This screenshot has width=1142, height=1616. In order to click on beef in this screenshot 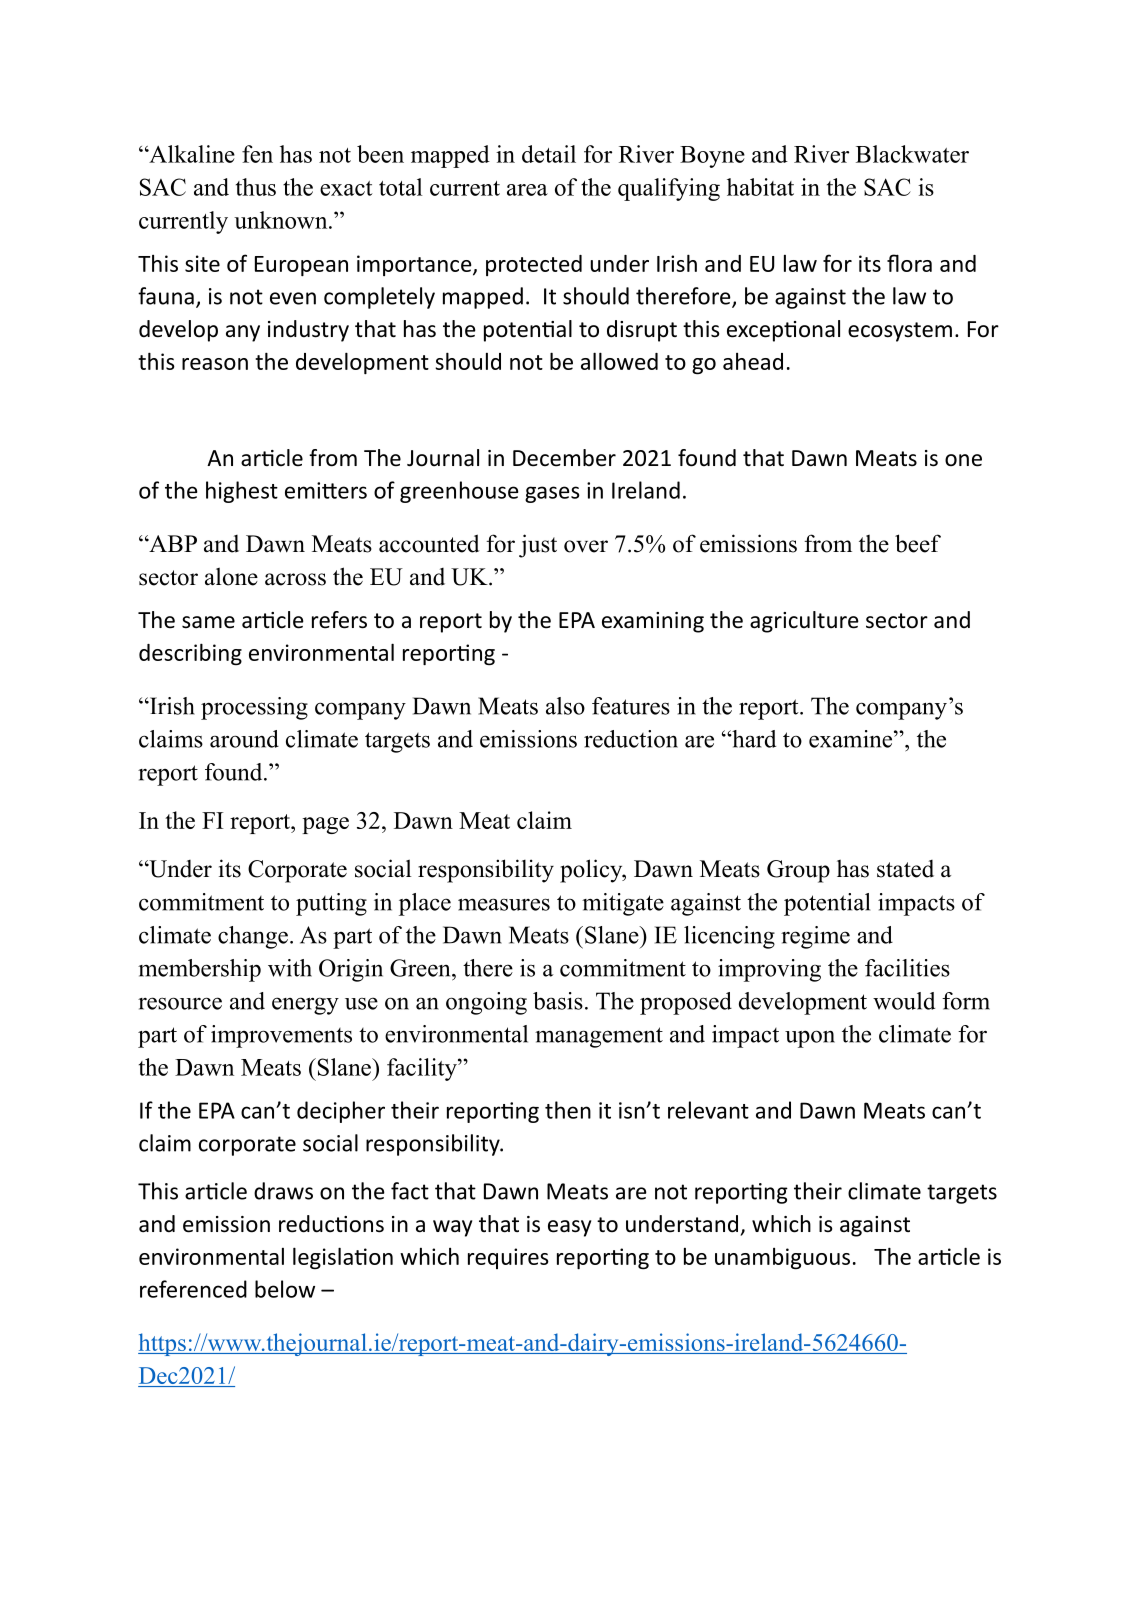, I will do `click(918, 543)`.
